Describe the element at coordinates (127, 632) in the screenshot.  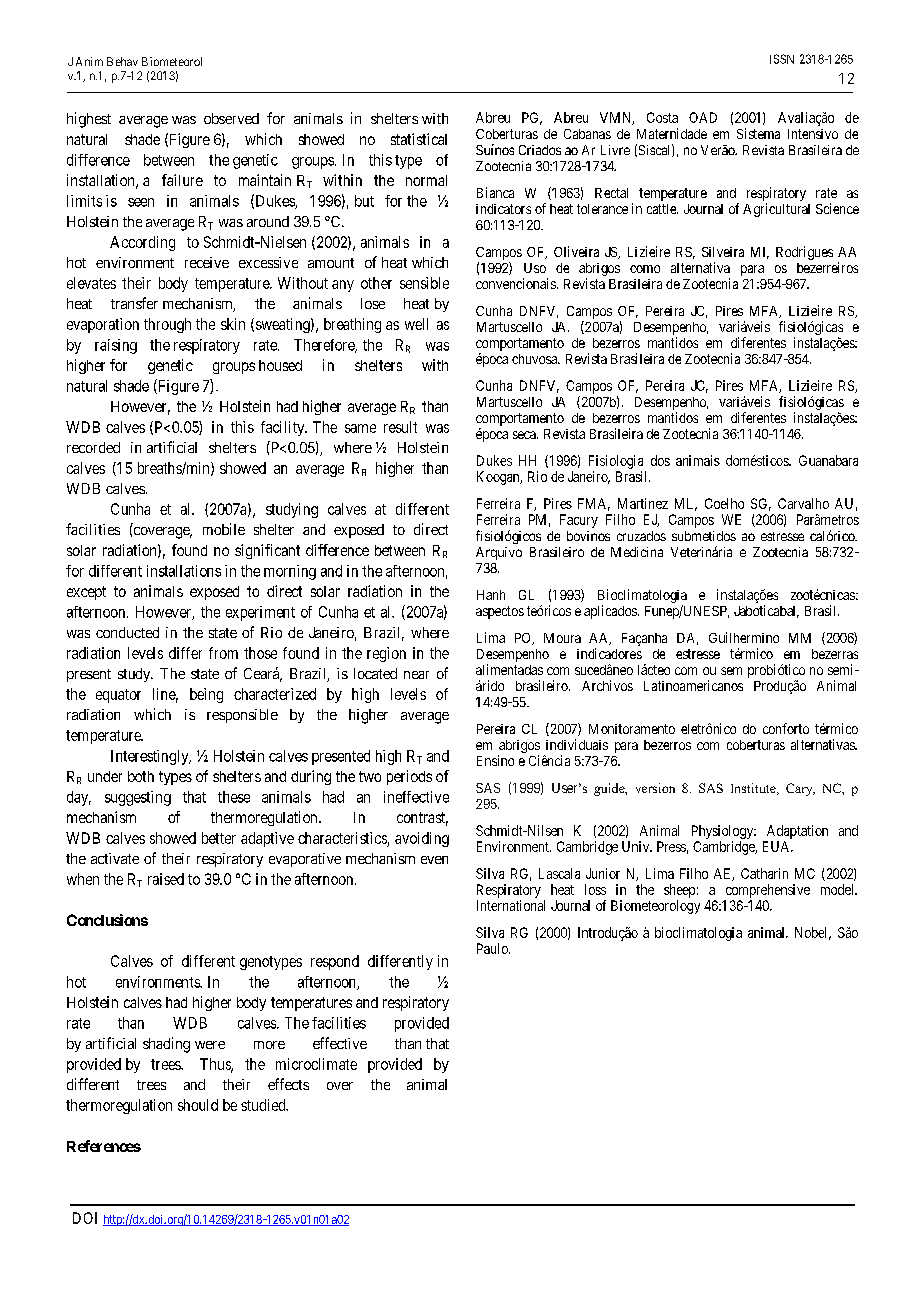
I see `conducted` at that location.
